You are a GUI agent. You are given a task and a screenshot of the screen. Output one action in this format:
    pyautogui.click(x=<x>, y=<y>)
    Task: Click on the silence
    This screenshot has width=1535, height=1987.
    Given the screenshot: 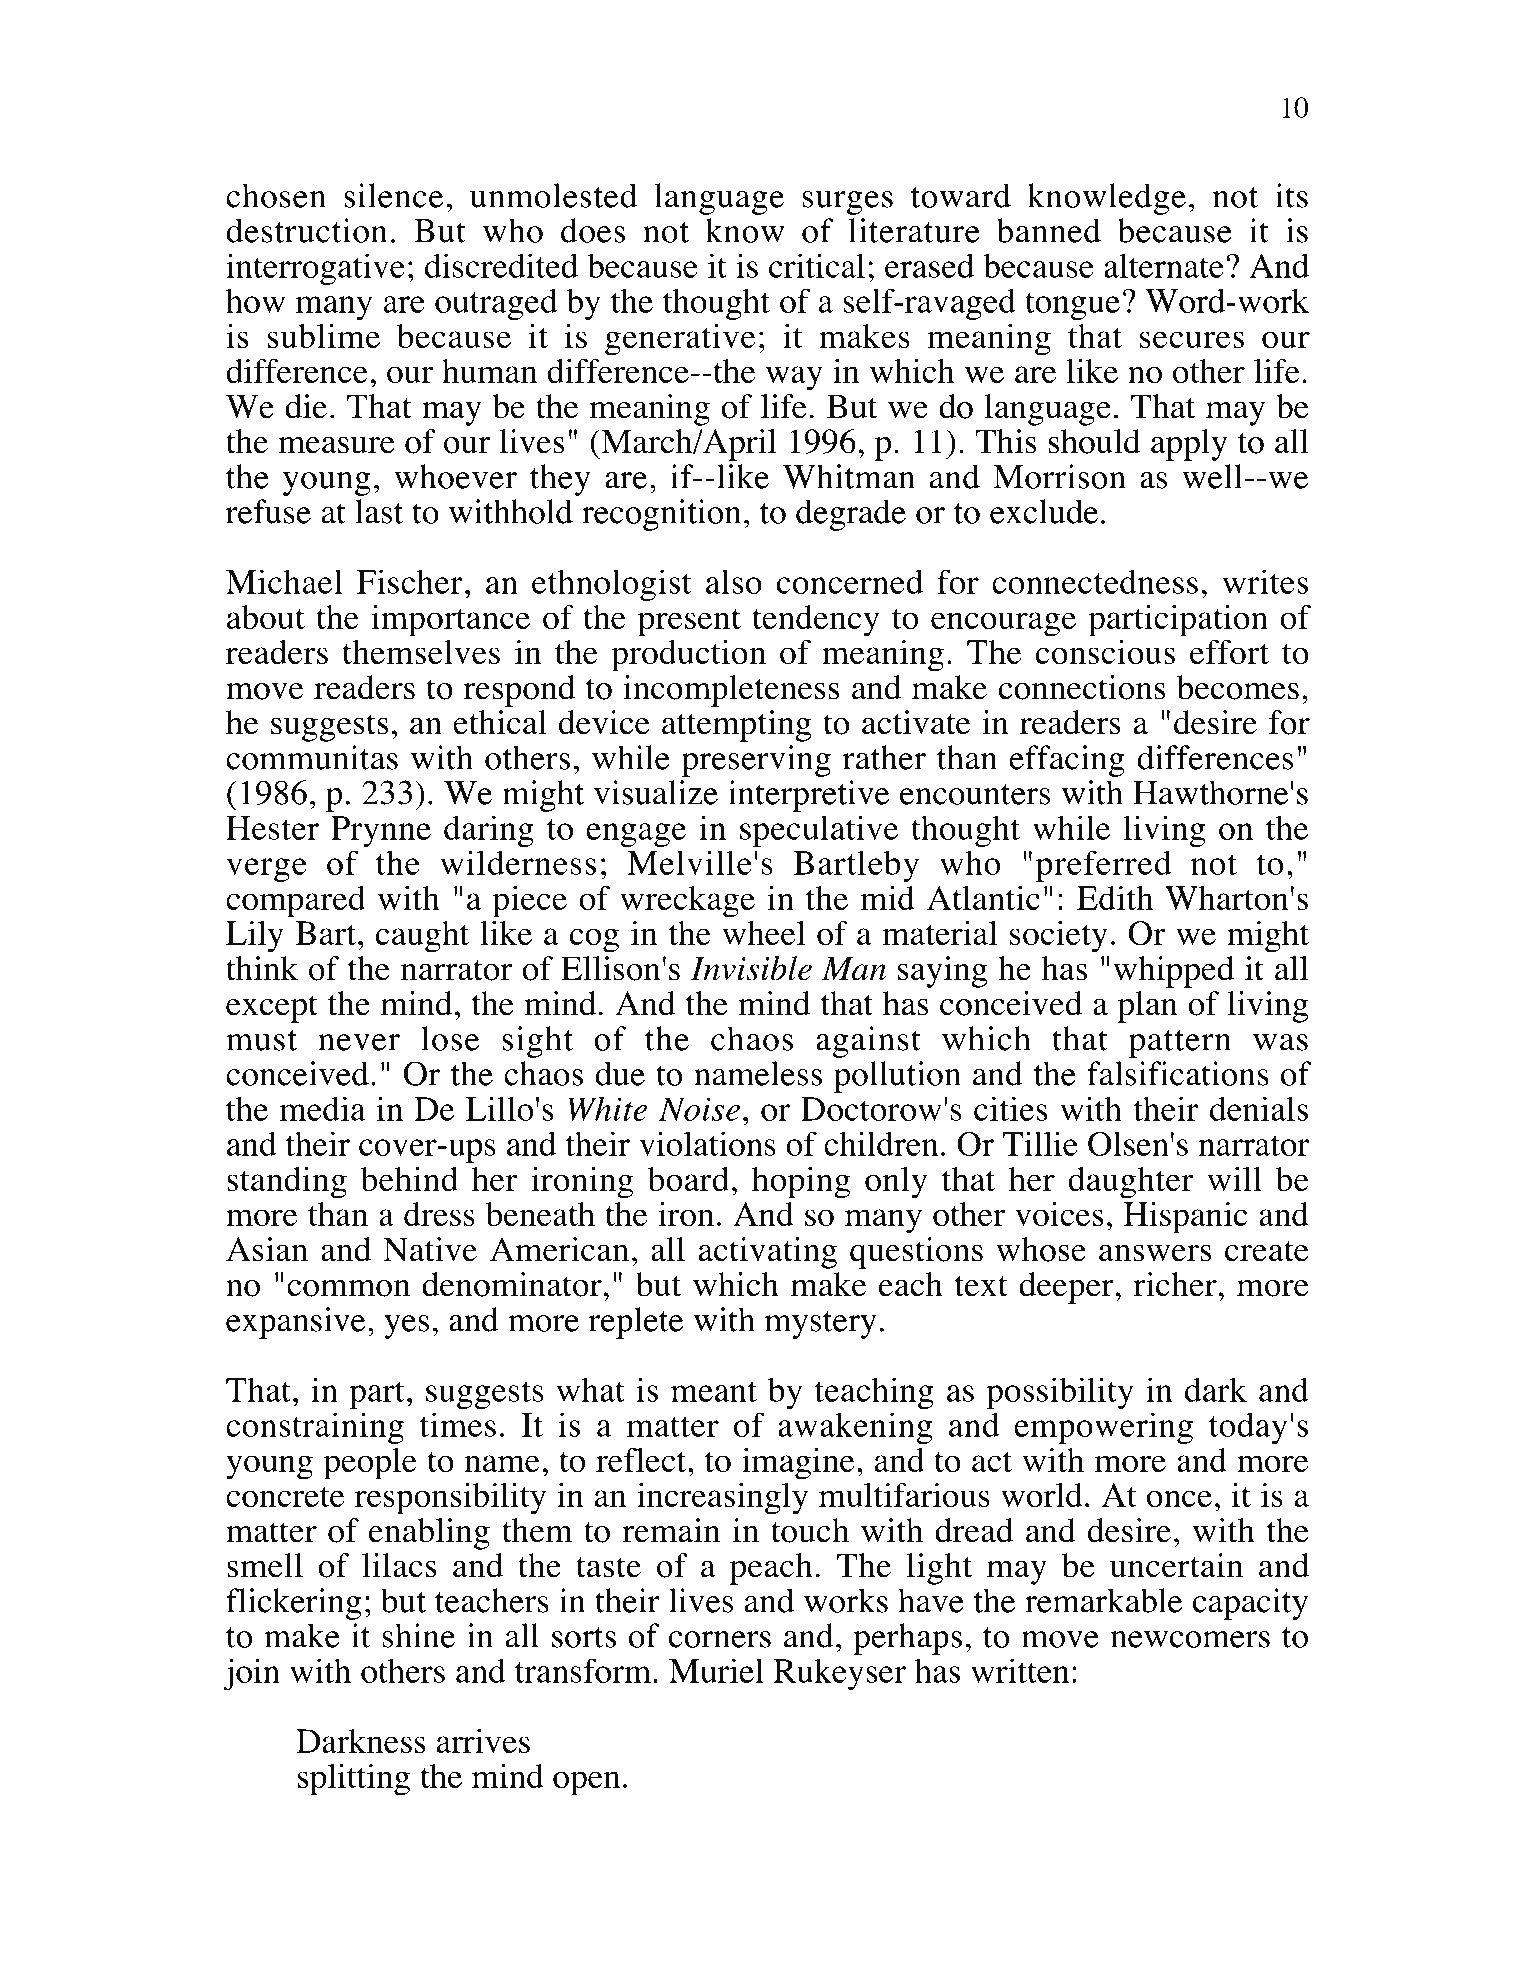 What is the action you would take?
    pyautogui.click(x=393, y=195)
